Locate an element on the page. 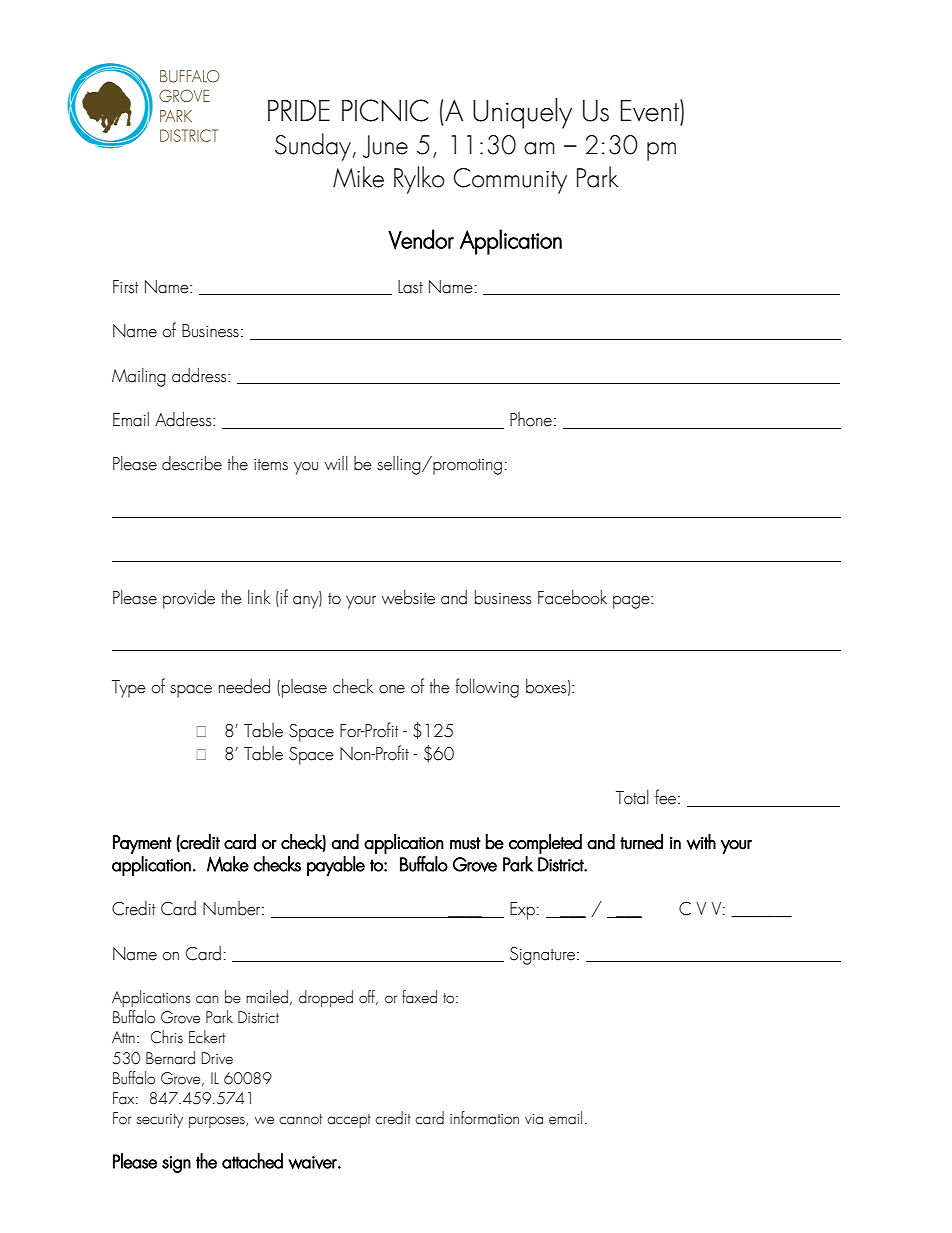  will is located at coordinates (336, 463).
